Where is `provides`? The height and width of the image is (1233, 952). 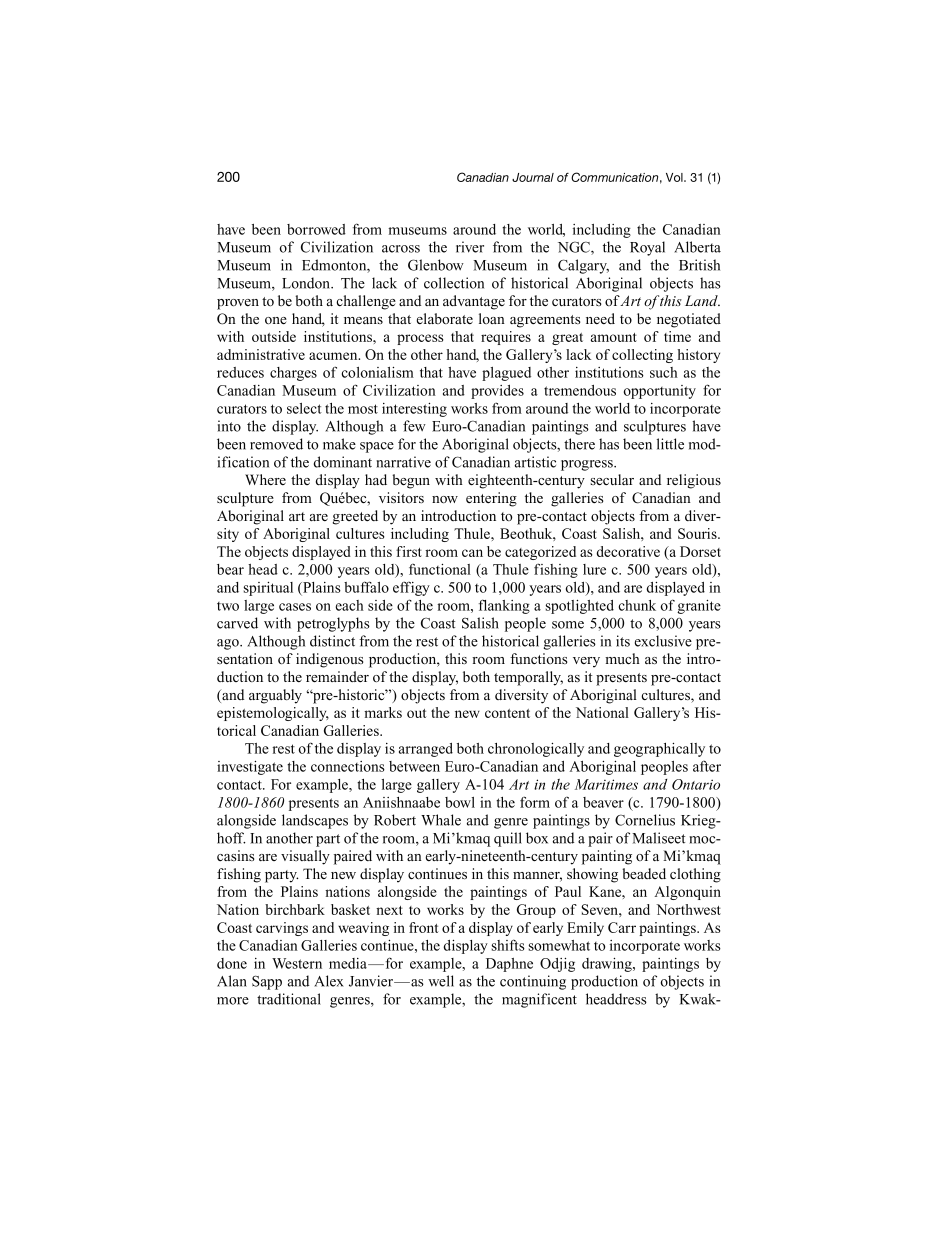 provides is located at coordinates (497, 392).
